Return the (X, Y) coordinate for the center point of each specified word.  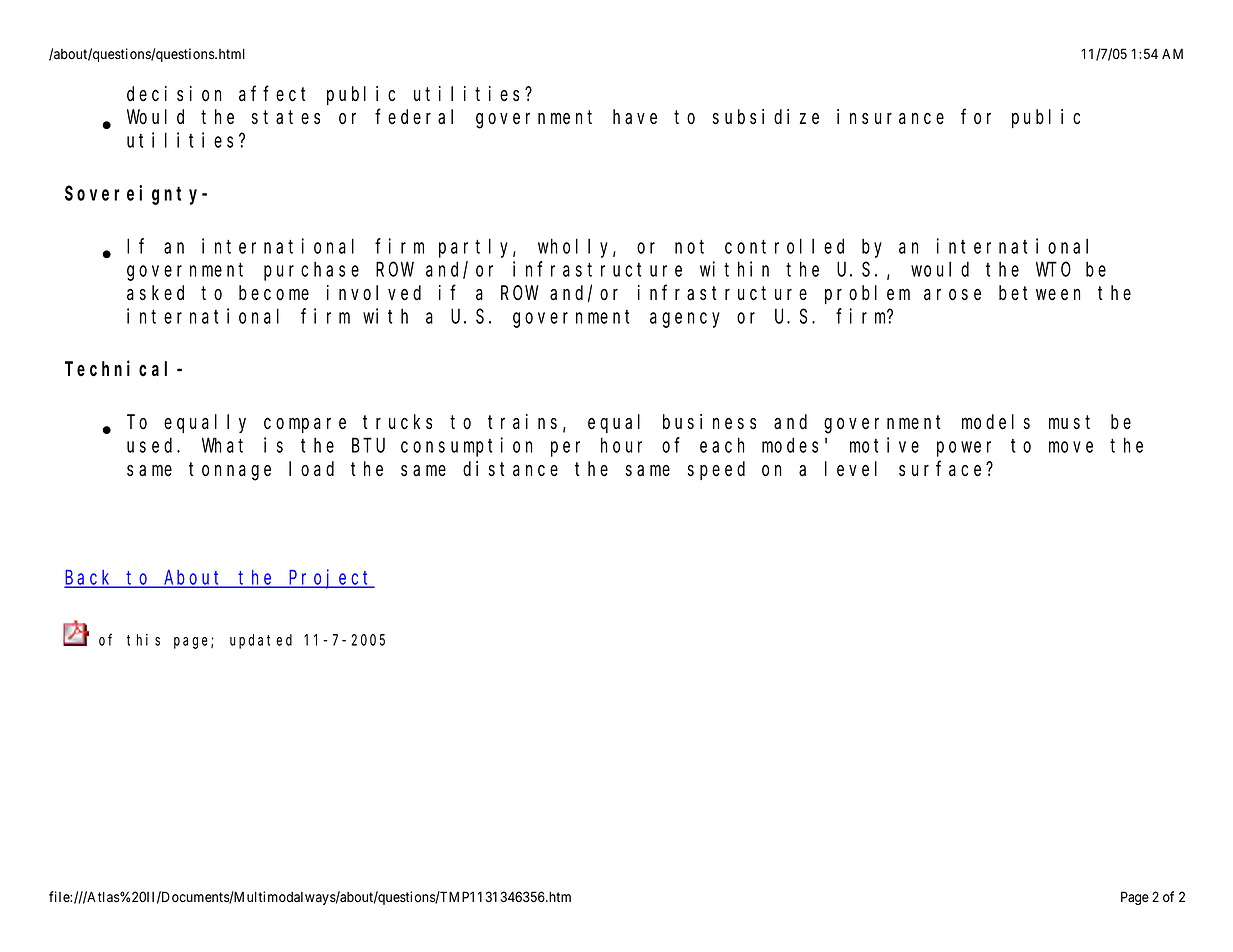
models (996, 422)
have (635, 117)
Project (331, 579)
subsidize (766, 117)
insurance (890, 117)
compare (305, 425)
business (709, 422)
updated (261, 641)
